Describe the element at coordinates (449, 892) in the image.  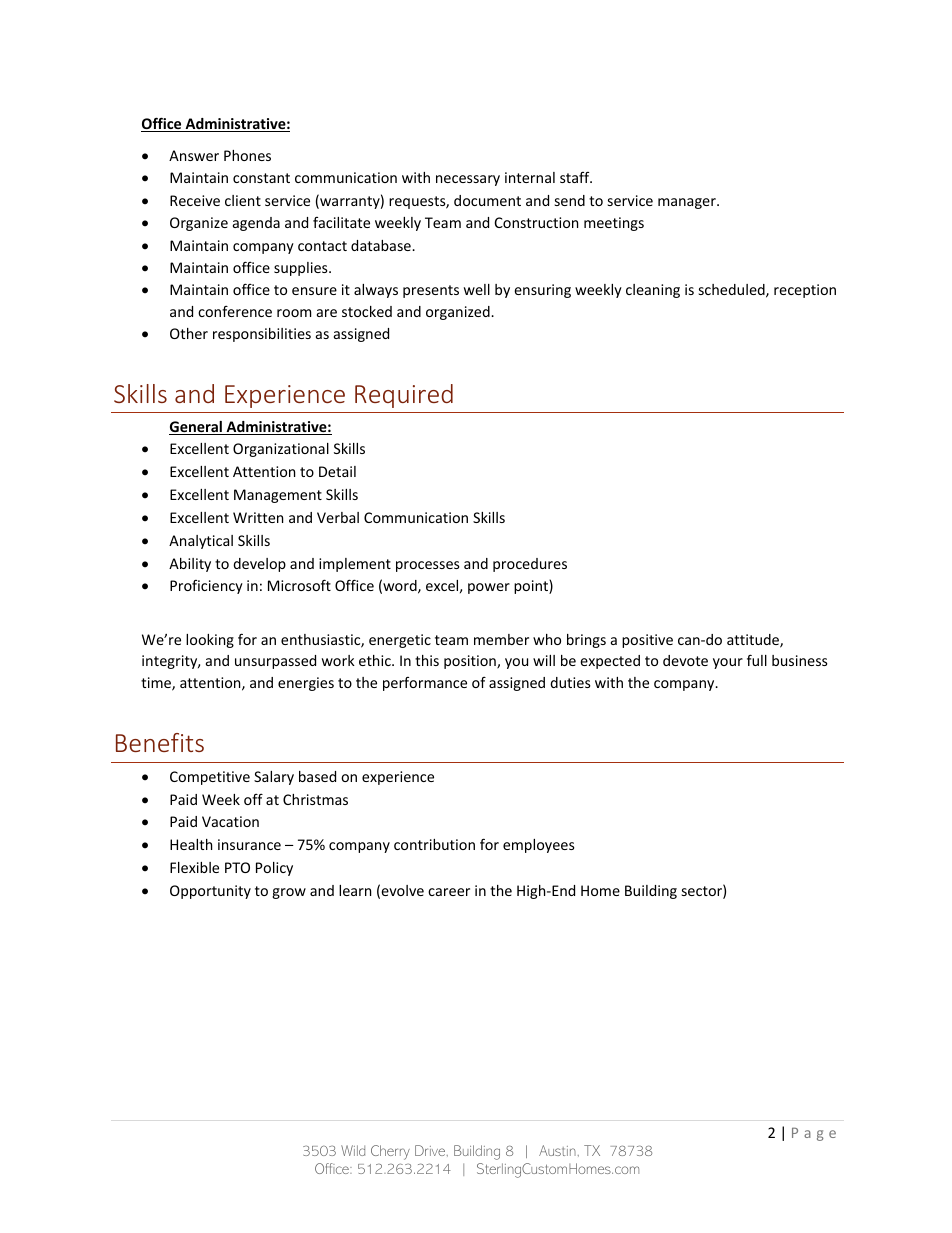
I see `career` at that location.
